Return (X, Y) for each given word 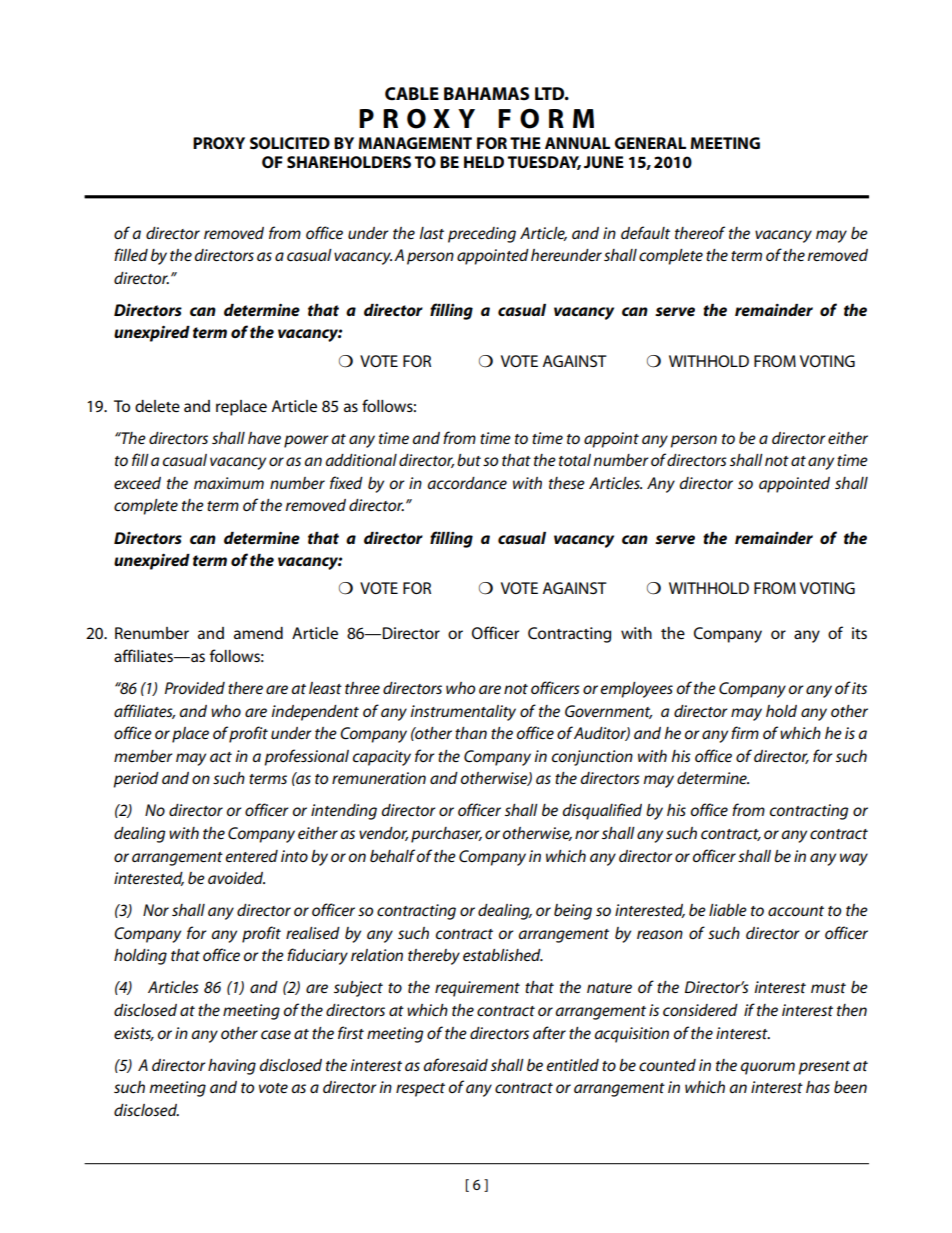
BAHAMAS (486, 94)
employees (637, 690)
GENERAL (650, 143)
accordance (467, 483)
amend (258, 633)
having (232, 1067)
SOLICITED (290, 143)
